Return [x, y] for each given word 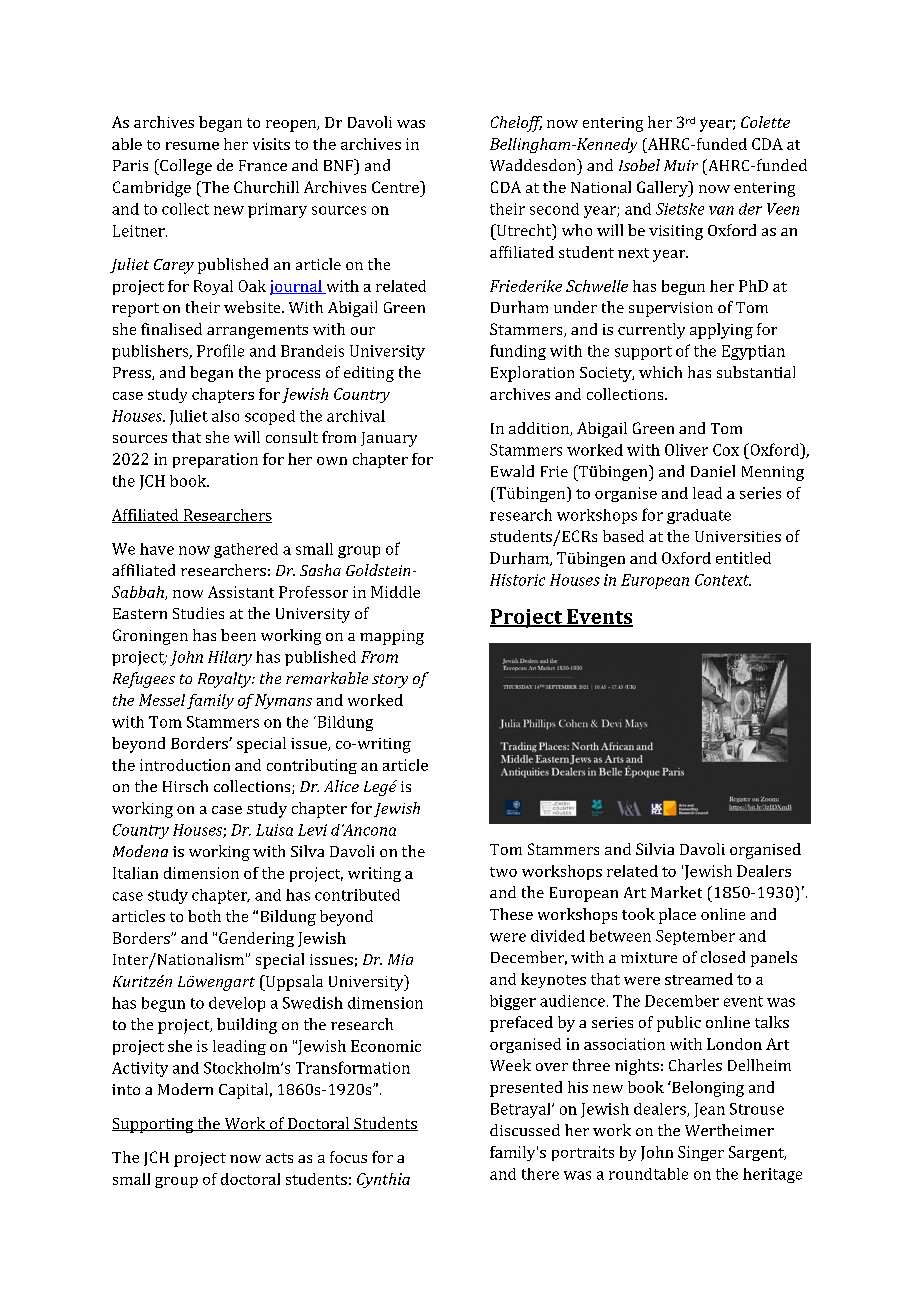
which [660, 372]
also [225, 416]
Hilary [230, 658]
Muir [681, 165]
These [511, 914]
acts [279, 1158]
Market [676, 892]
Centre [396, 187]
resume [192, 146]
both [204, 916]
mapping [392, 637]
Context [723, 580]
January [389, 439]
